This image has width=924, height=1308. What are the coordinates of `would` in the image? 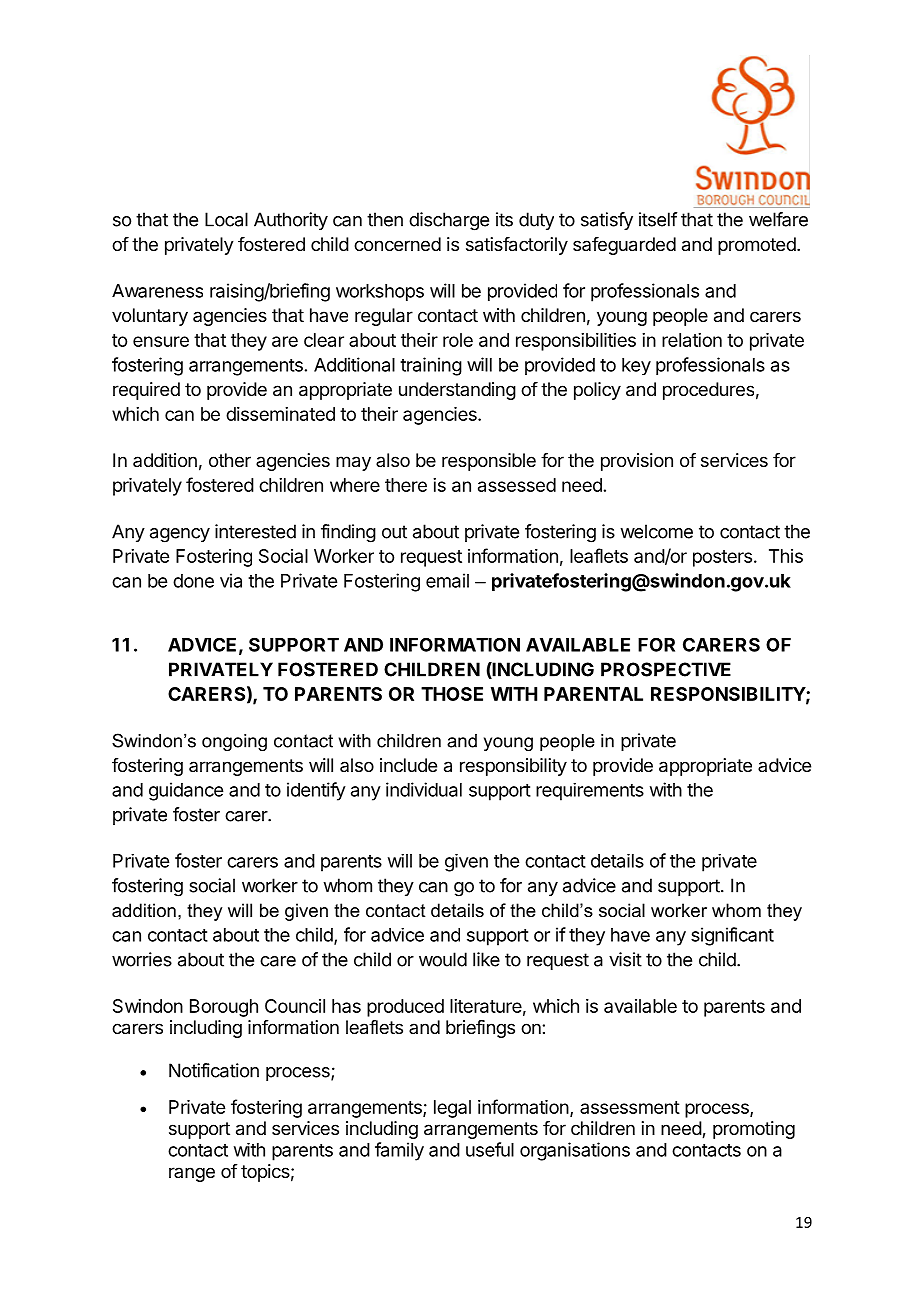 It's located at (443, 959).
